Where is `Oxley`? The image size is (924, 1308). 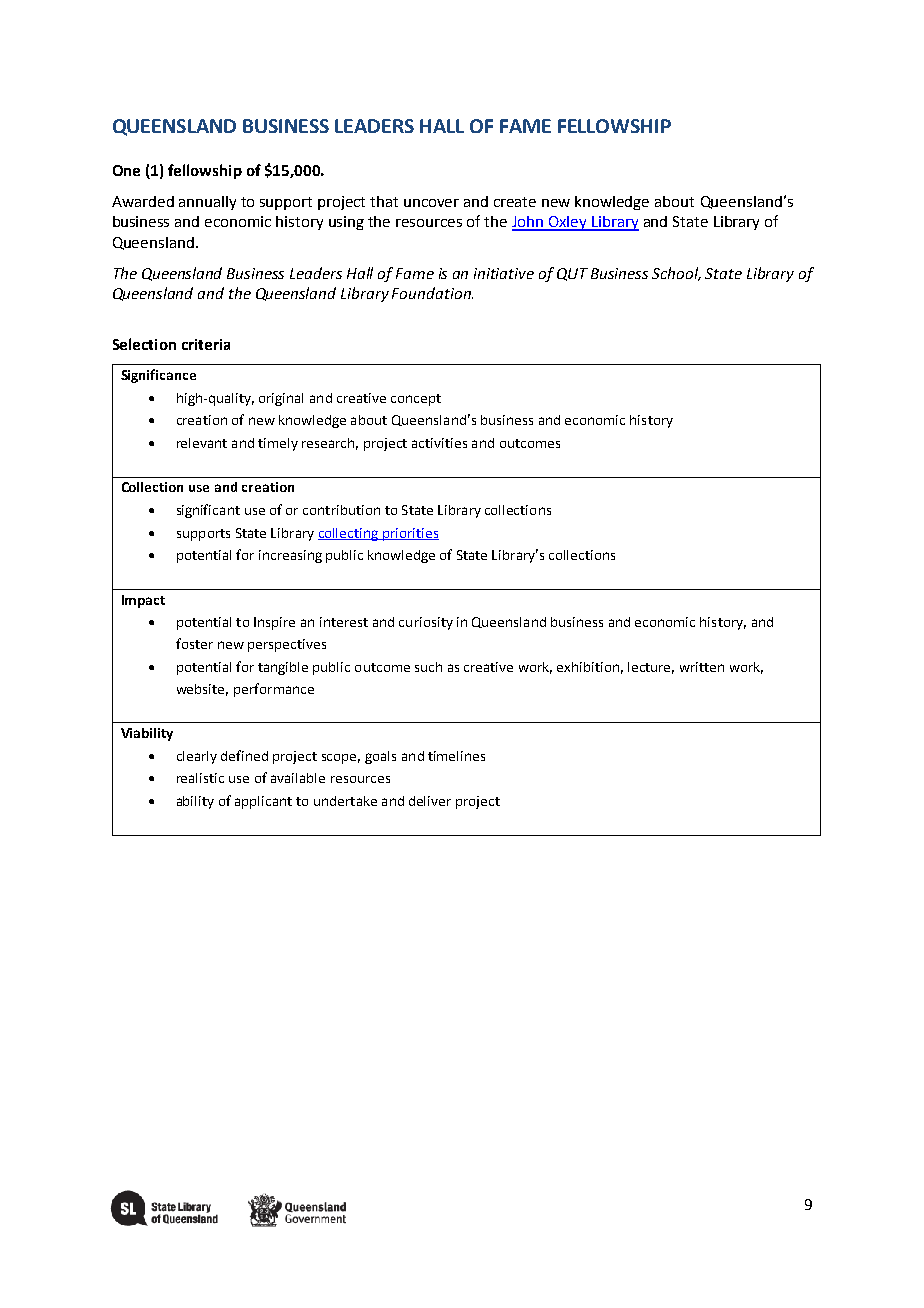 Oxley is located at coordinates (568, 223).
